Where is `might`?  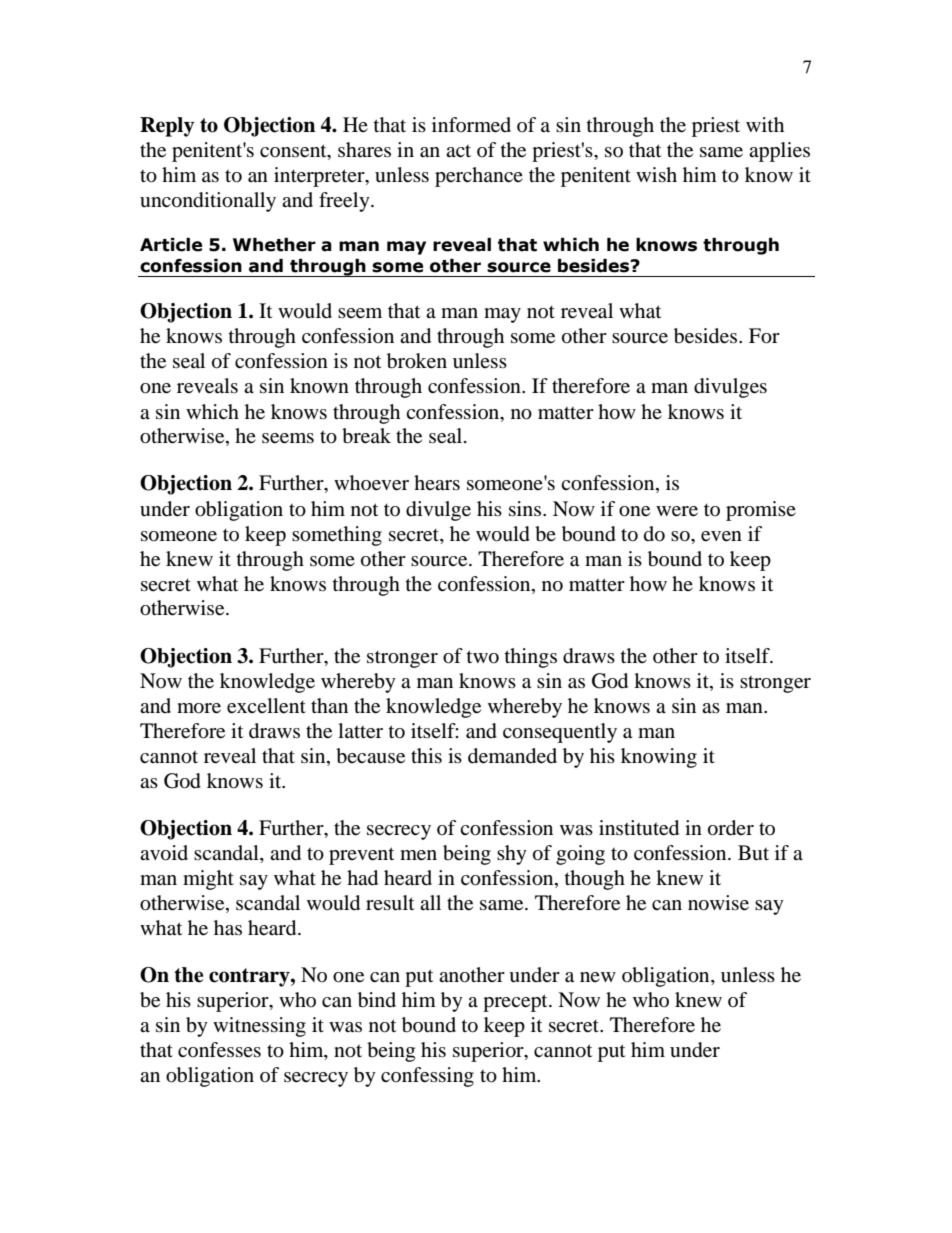
might is located at coordinates (208, 880).
